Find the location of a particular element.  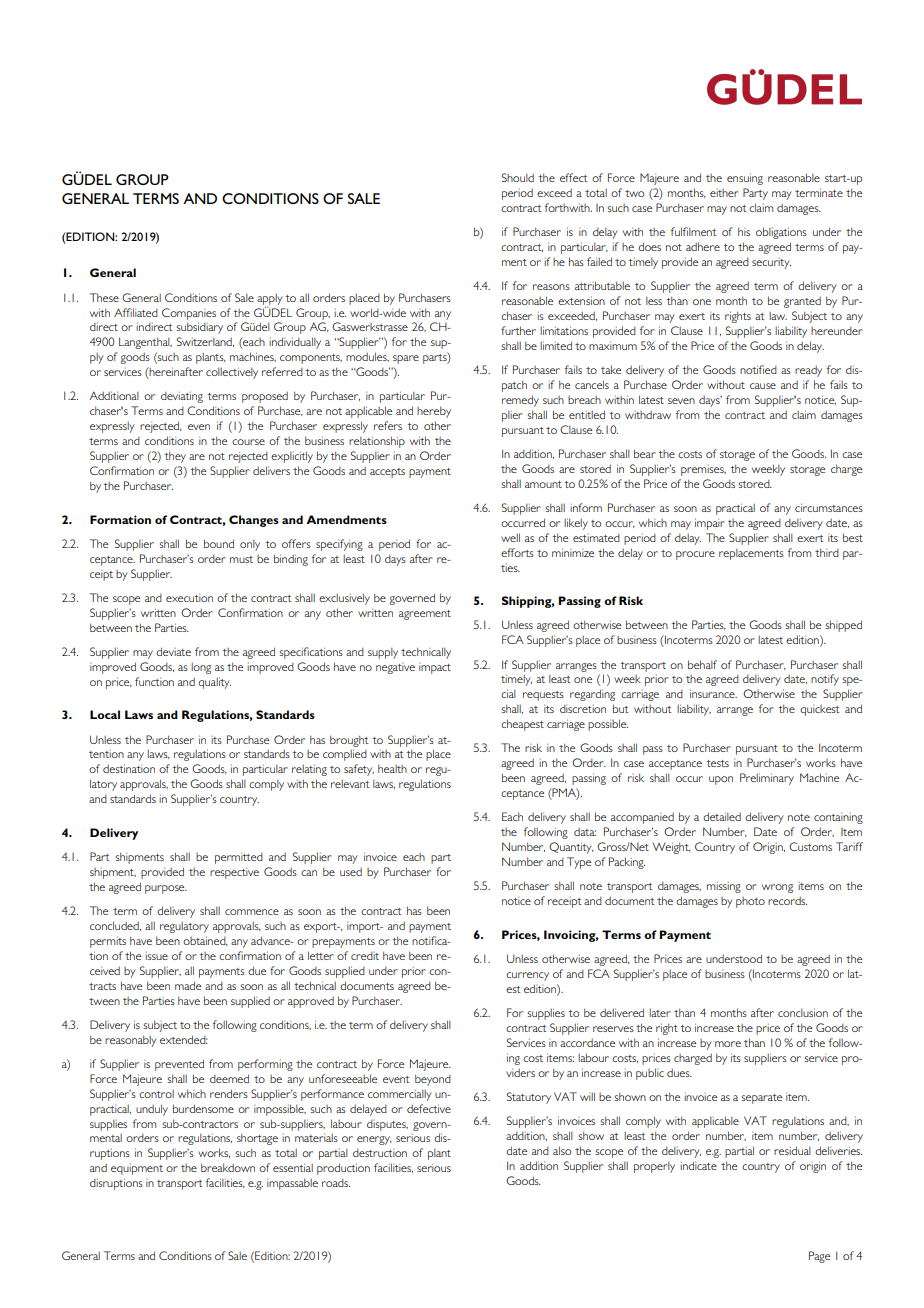

impair is located at coordinates (710, 524).
